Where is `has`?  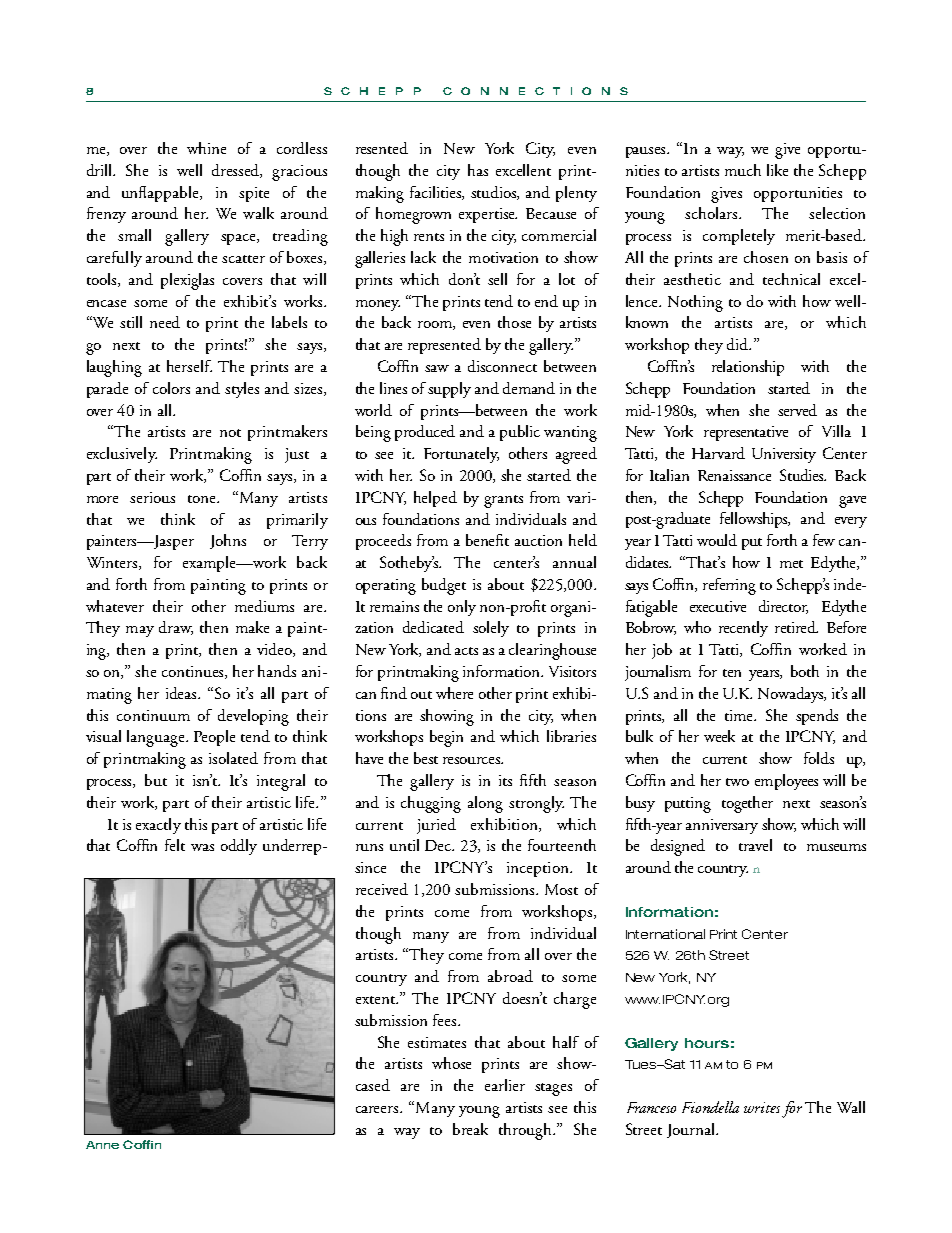 has is located at coordinates (478, 170).
